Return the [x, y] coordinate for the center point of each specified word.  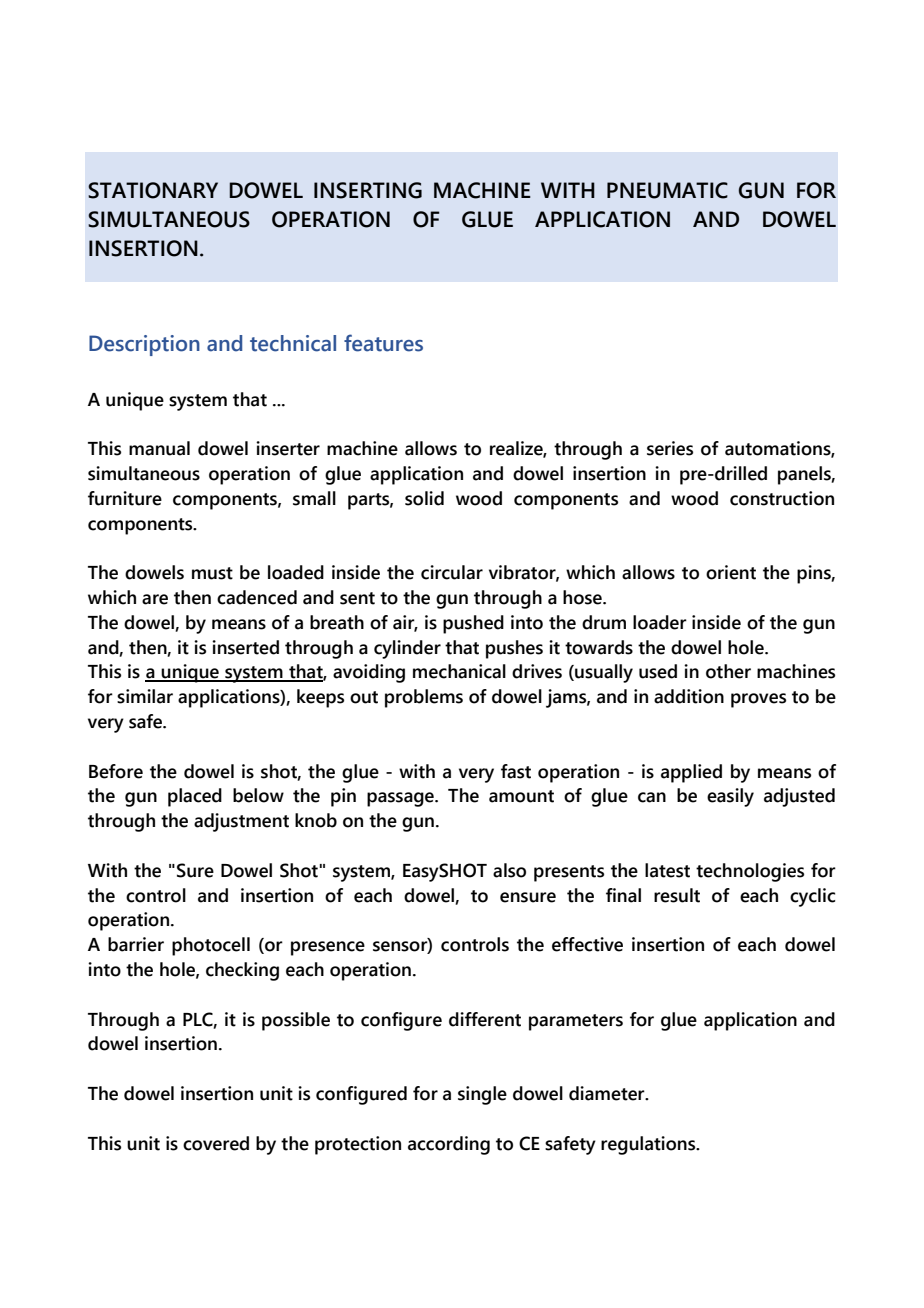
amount [521, 796]
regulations [649, 1145]
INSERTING [368, 190]
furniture [125, 498]
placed [195, 797]
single [482, 1095]
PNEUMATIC [667, 190]
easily [730, 797]
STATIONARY [153, 190]
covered [216, 1143]
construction [782, 498]
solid [424, 498]
